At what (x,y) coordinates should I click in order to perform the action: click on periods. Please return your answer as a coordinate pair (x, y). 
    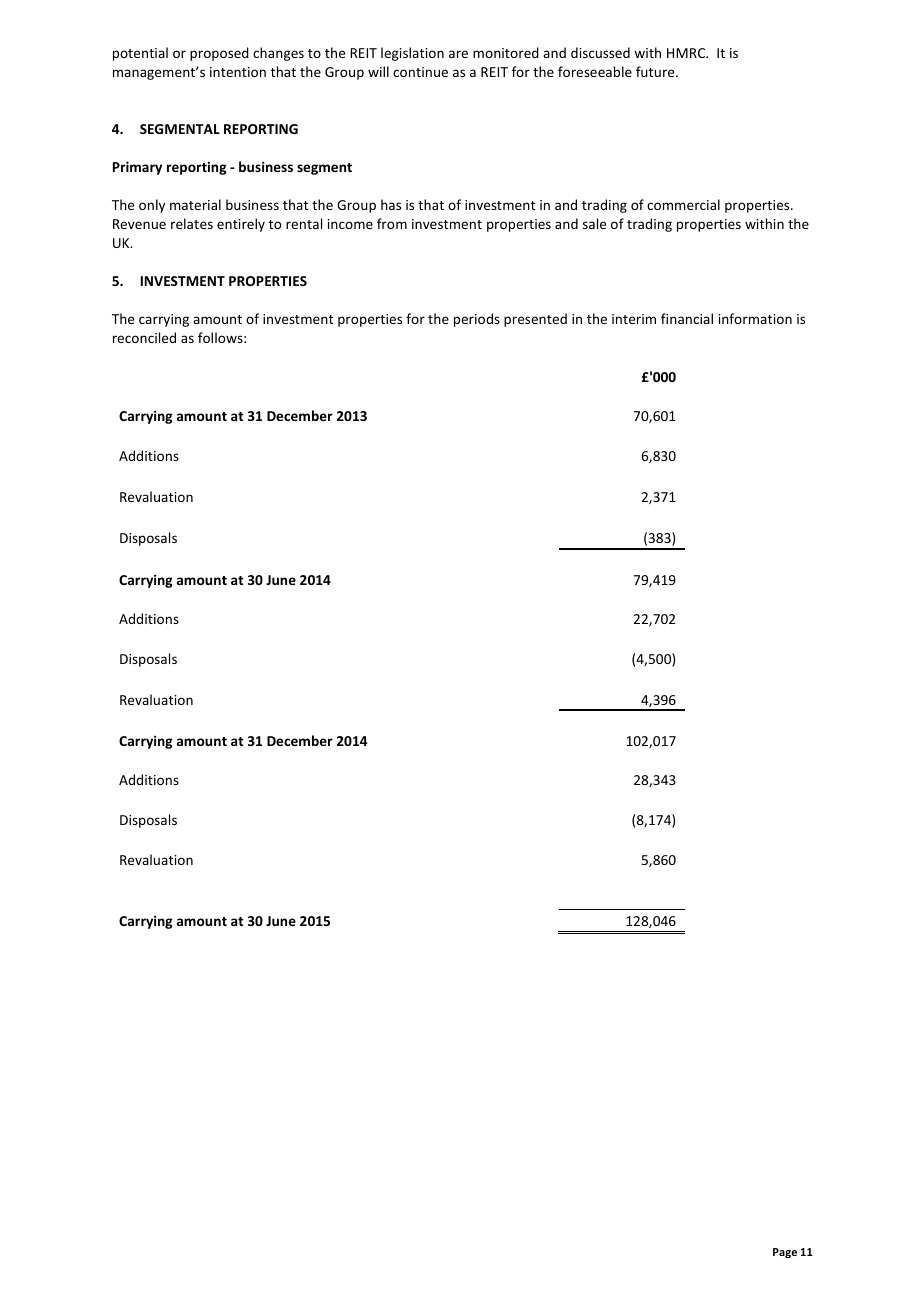
    Looking at the image, I should click on (477, 320).
